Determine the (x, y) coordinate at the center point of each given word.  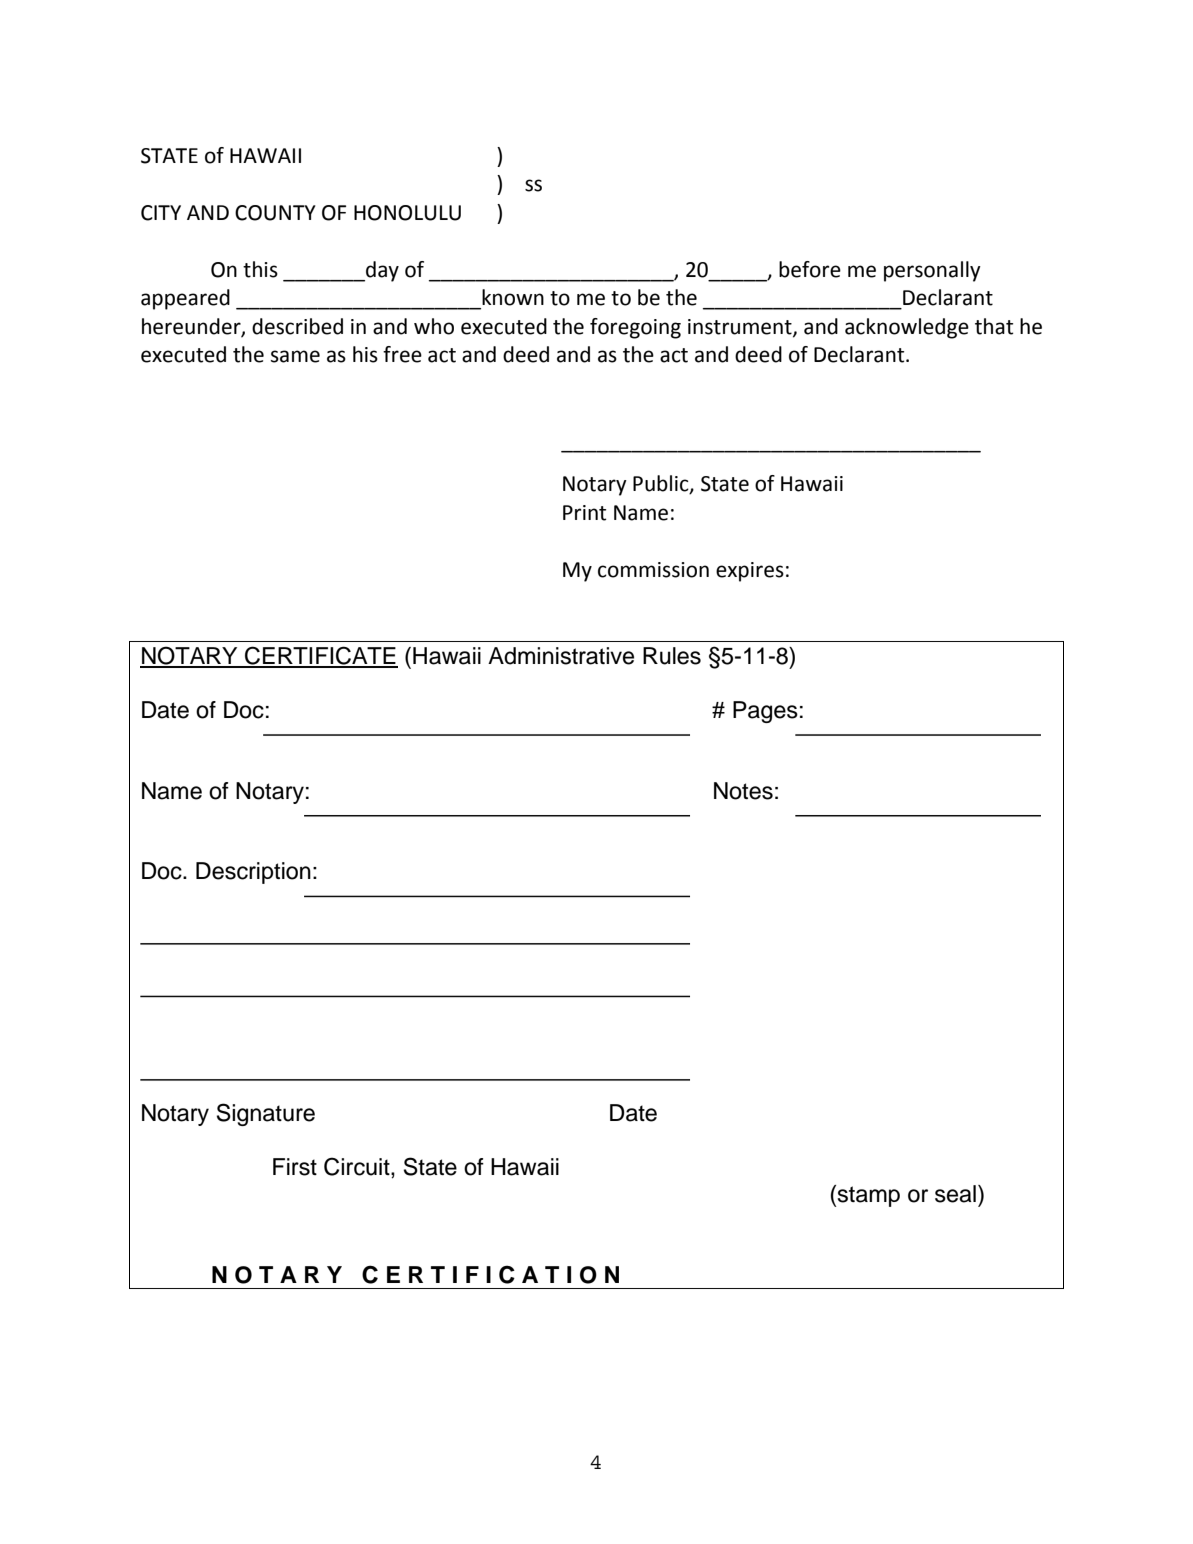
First (295, 1167)
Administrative (561, 656)
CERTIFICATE (320, 656)
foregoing (635, 328)
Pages (765, 712)
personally (932, 271)
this (260, 269)
